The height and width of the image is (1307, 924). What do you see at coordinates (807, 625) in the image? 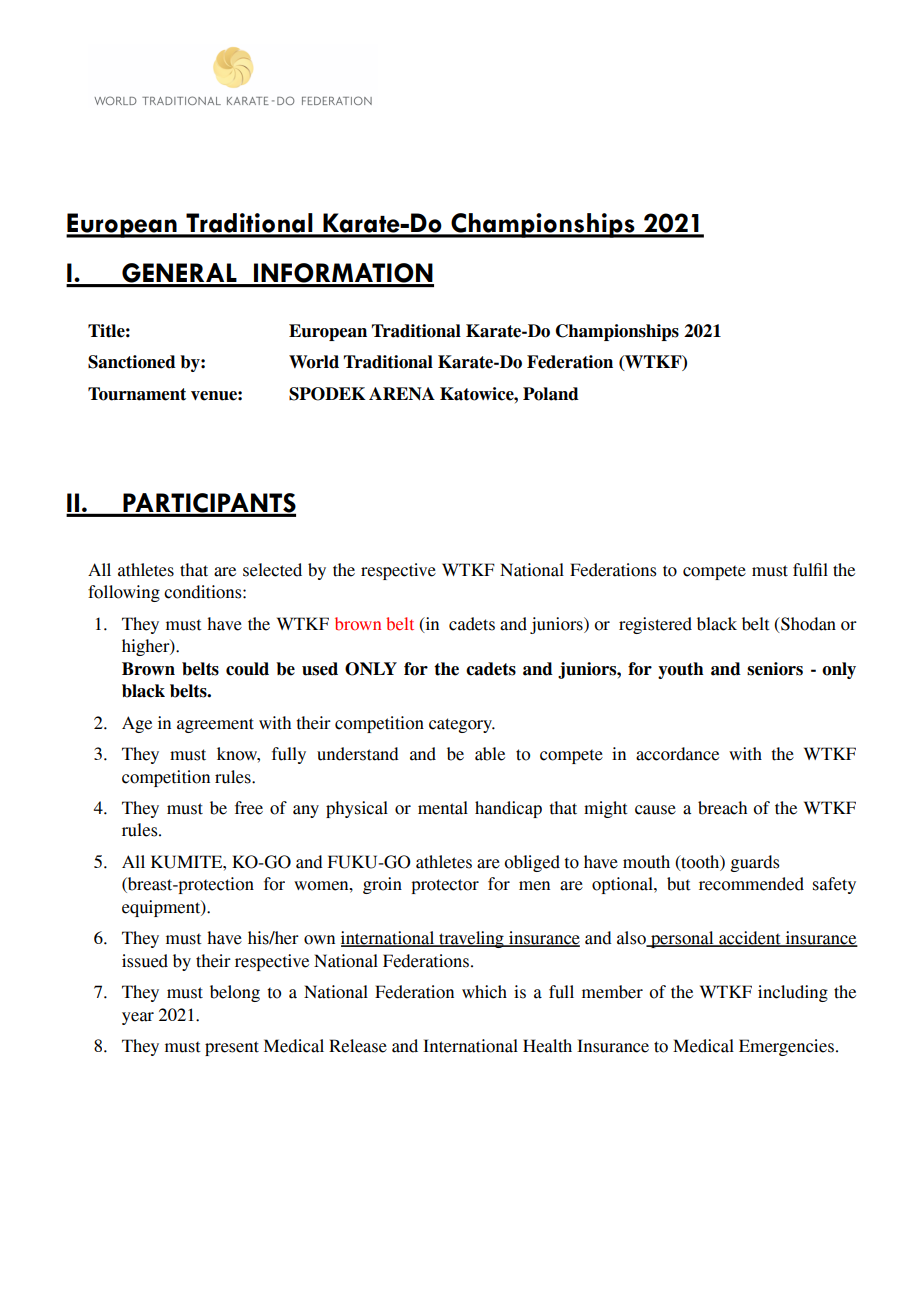
I see `Shodan` at bounding box center [807, 625].
